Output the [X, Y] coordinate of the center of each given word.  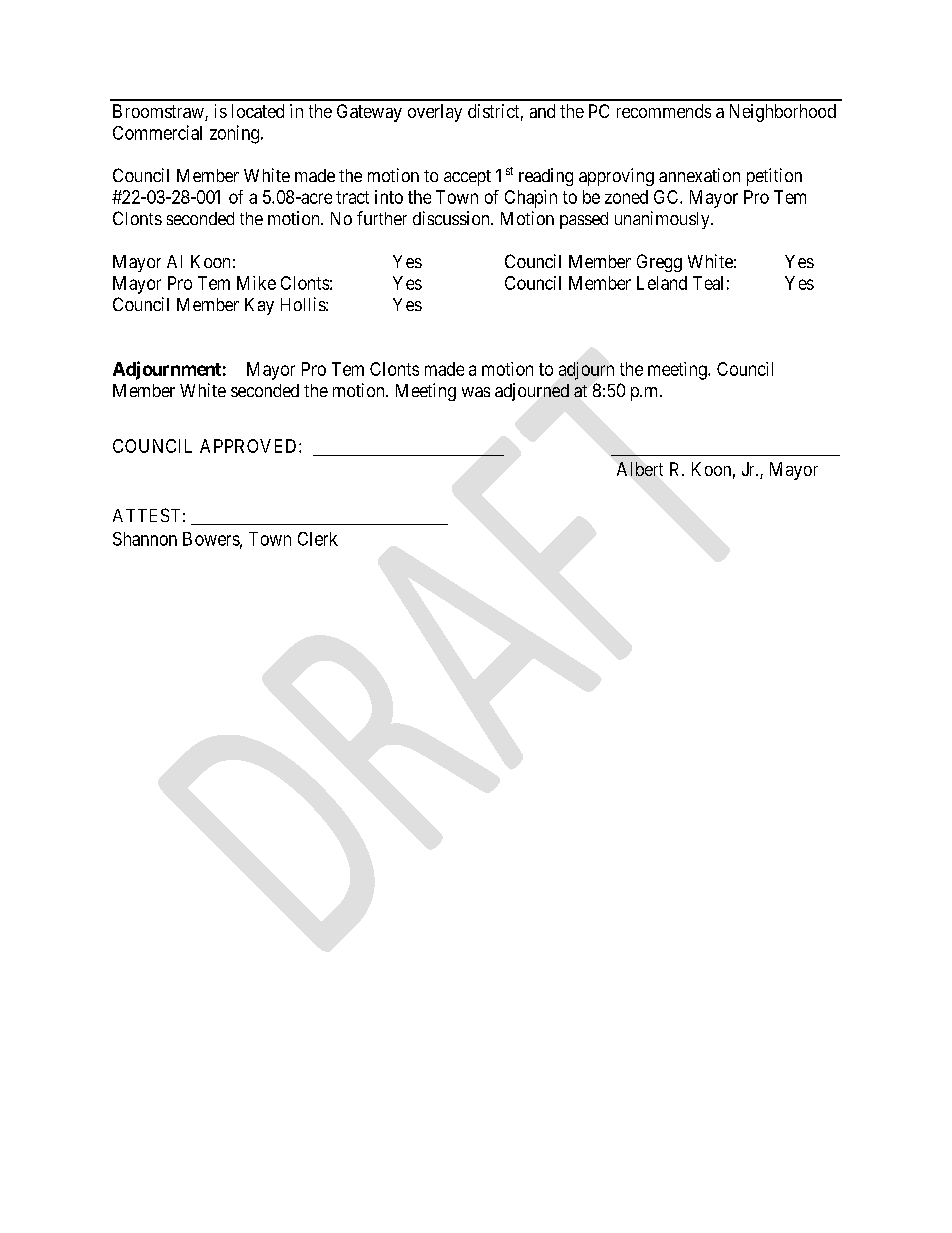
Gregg [659, 263]
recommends [664, 111]
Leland [662, 283]
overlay [435, 113]
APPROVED [250, 446]
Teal [708, 283]
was [476, 392]
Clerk [318, 539]
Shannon [145, 539]
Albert [640, 469]
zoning [236, 134]
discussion [452, 218]
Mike [256, 283]
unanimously [663, 220]
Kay [259, 306]
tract [352, 197]
